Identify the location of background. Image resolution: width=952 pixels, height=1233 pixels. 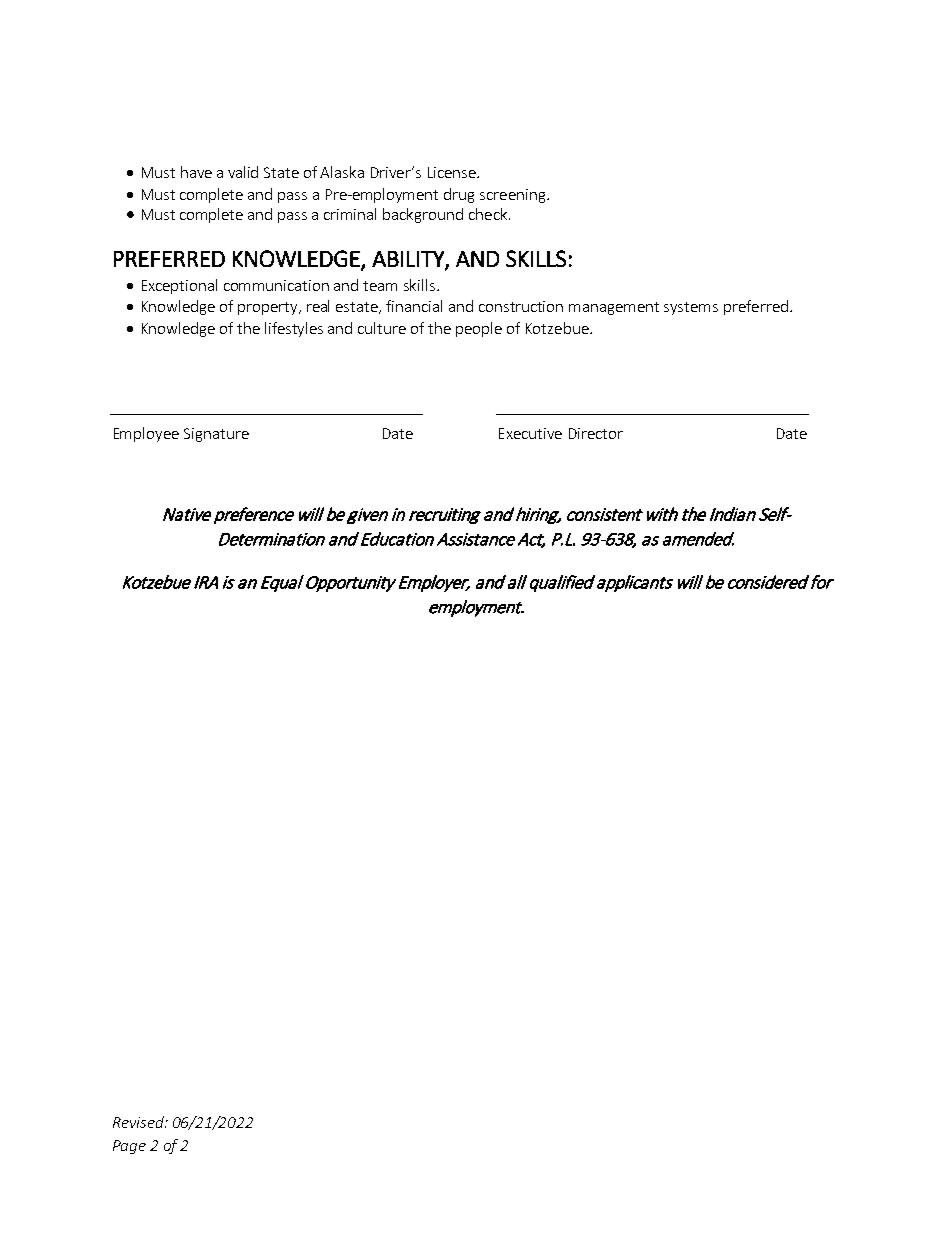
(423, 215).
